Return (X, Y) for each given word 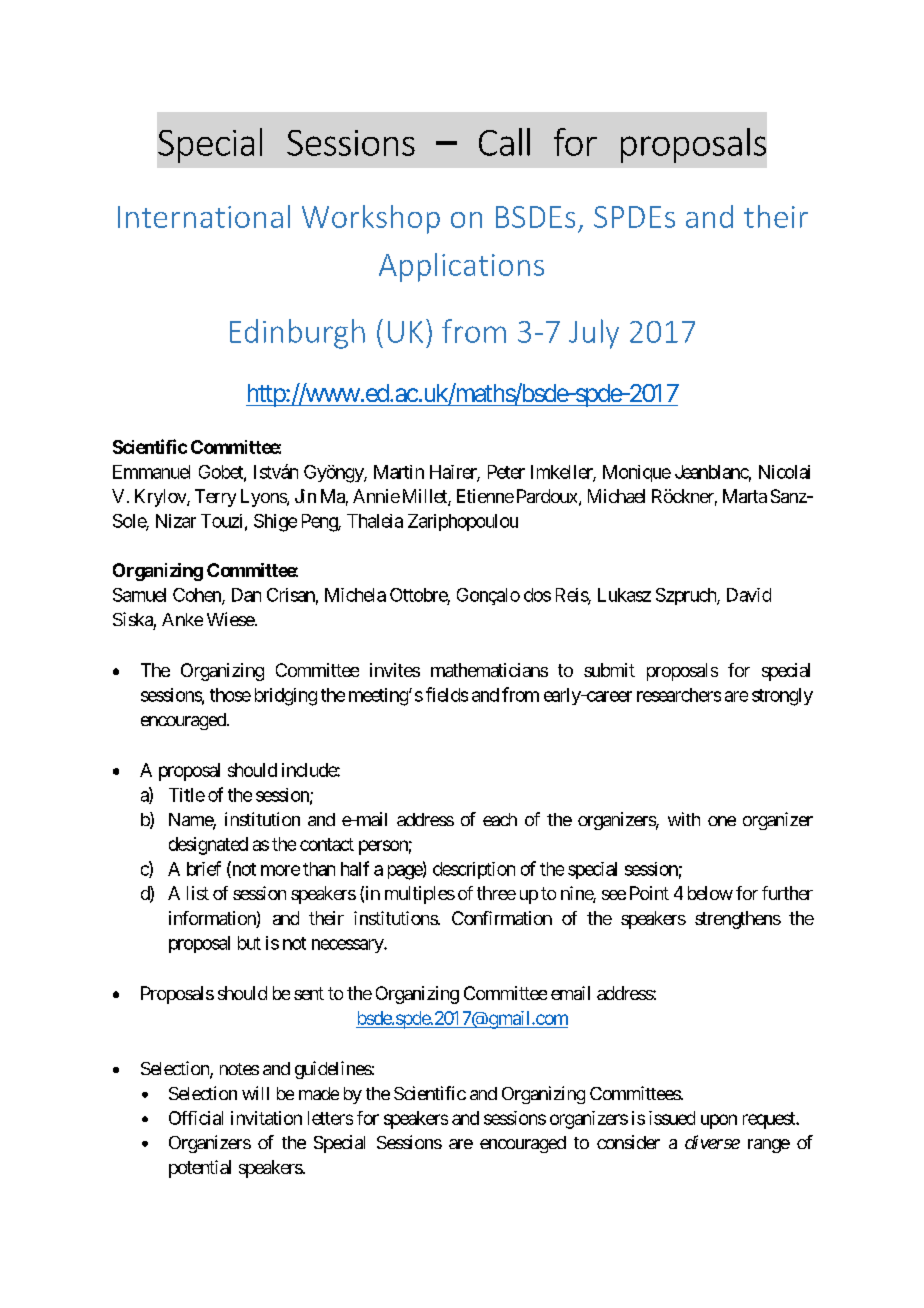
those (230, 695)
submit (609, 670)
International (204, 216)
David (749, 595)
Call (504, 142)
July (594, 334)
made (319, 1093)
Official (196, 1118)
